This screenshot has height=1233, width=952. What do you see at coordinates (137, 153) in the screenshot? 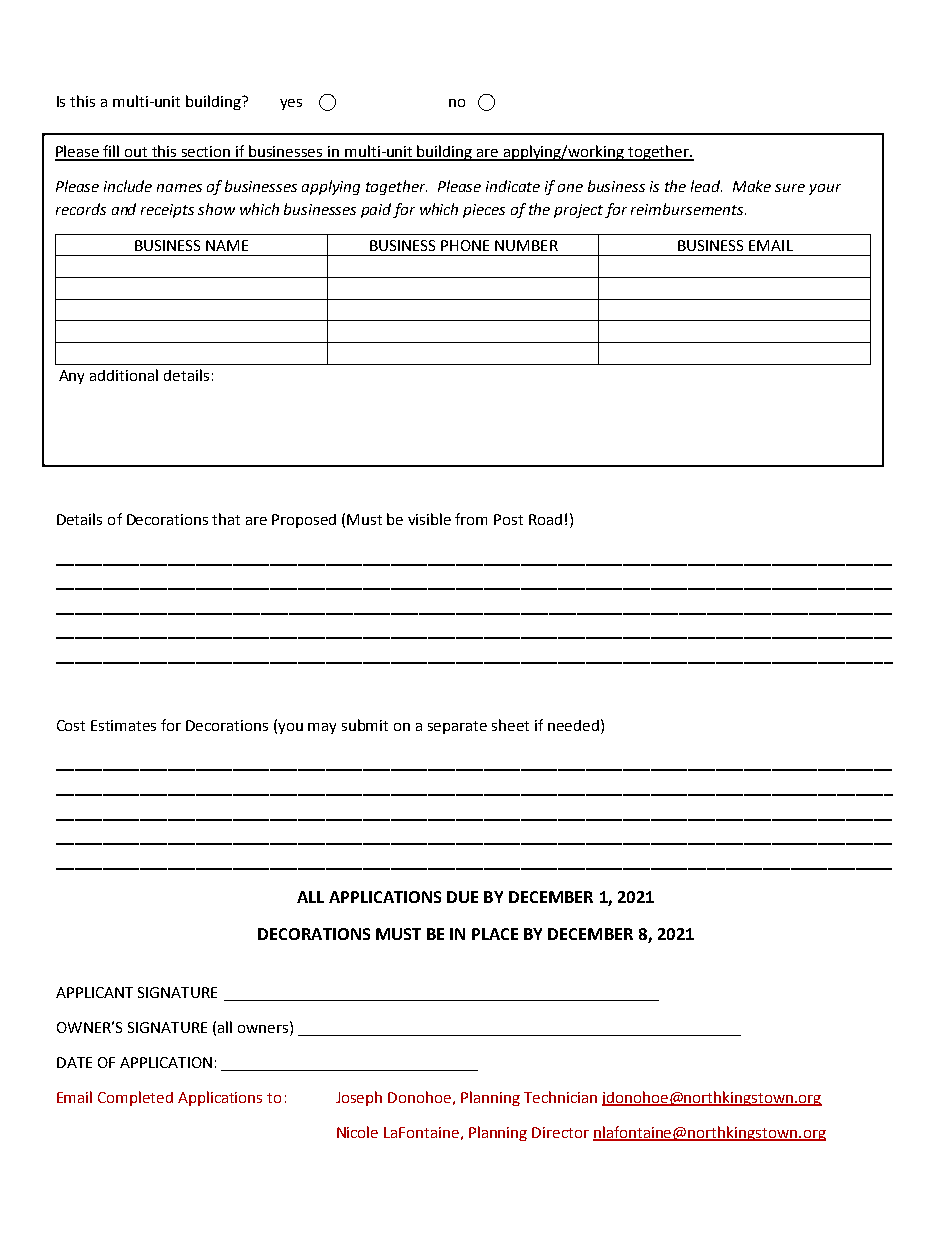
I see `out` at bounding box center [137, 153].
